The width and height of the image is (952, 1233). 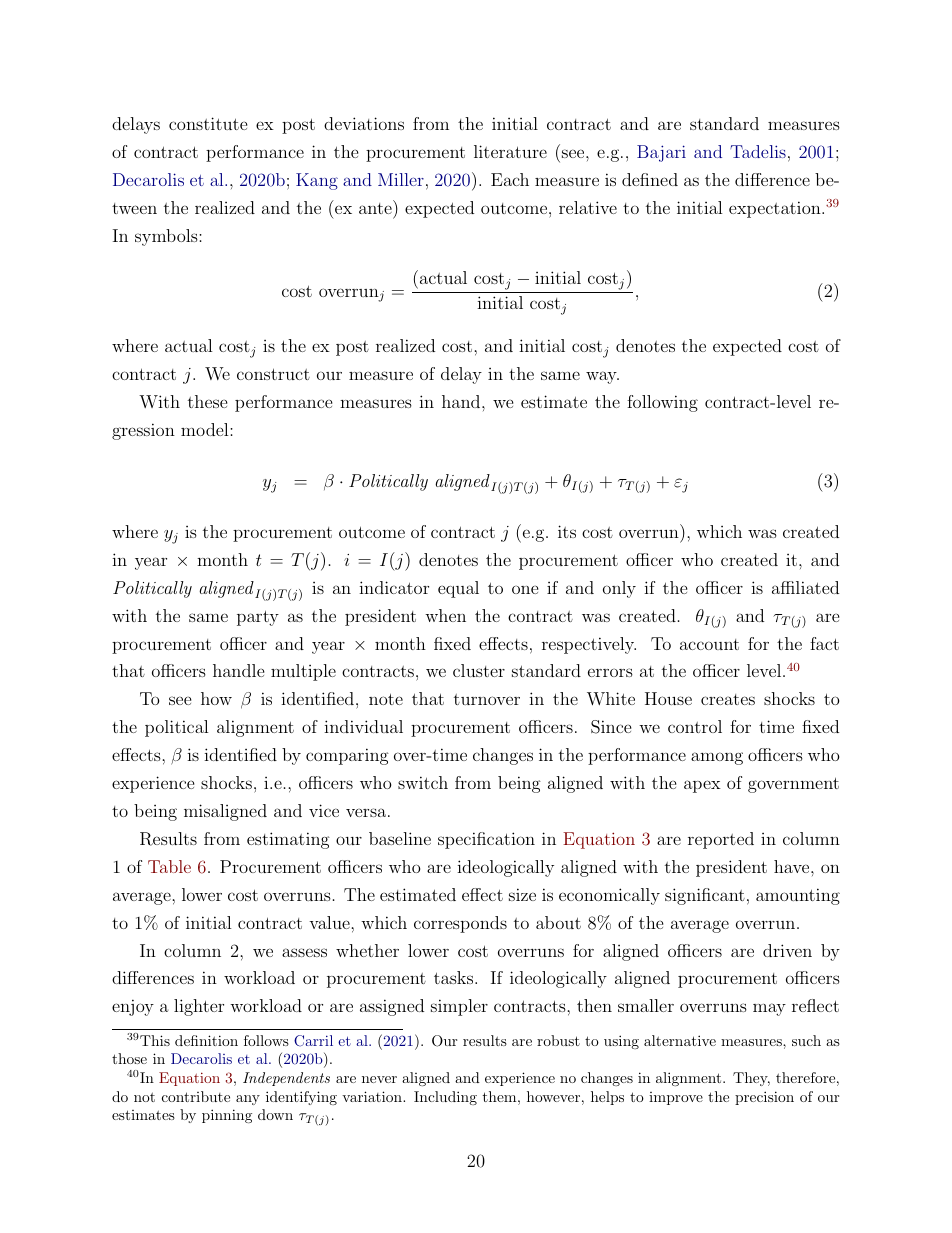 What do you see at coordinates (288, 840) in the image?
I see `estimating` at bounding box center [288, 840].
